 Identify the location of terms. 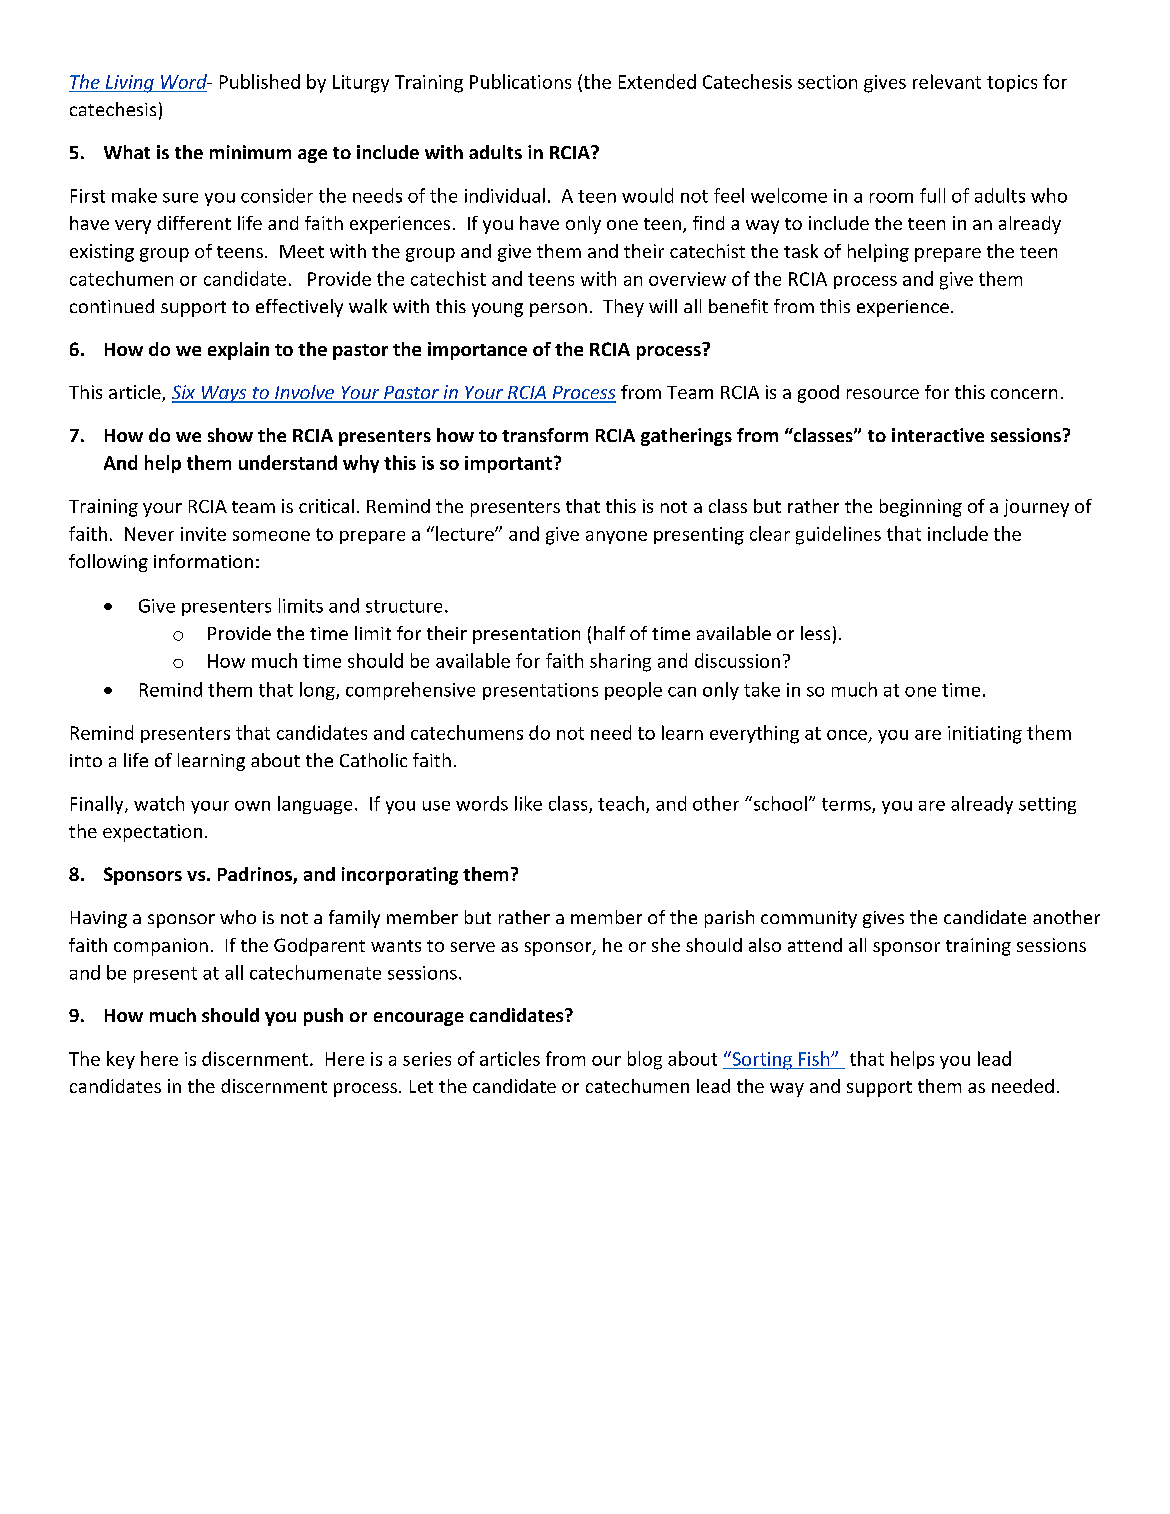
(847, 805).
